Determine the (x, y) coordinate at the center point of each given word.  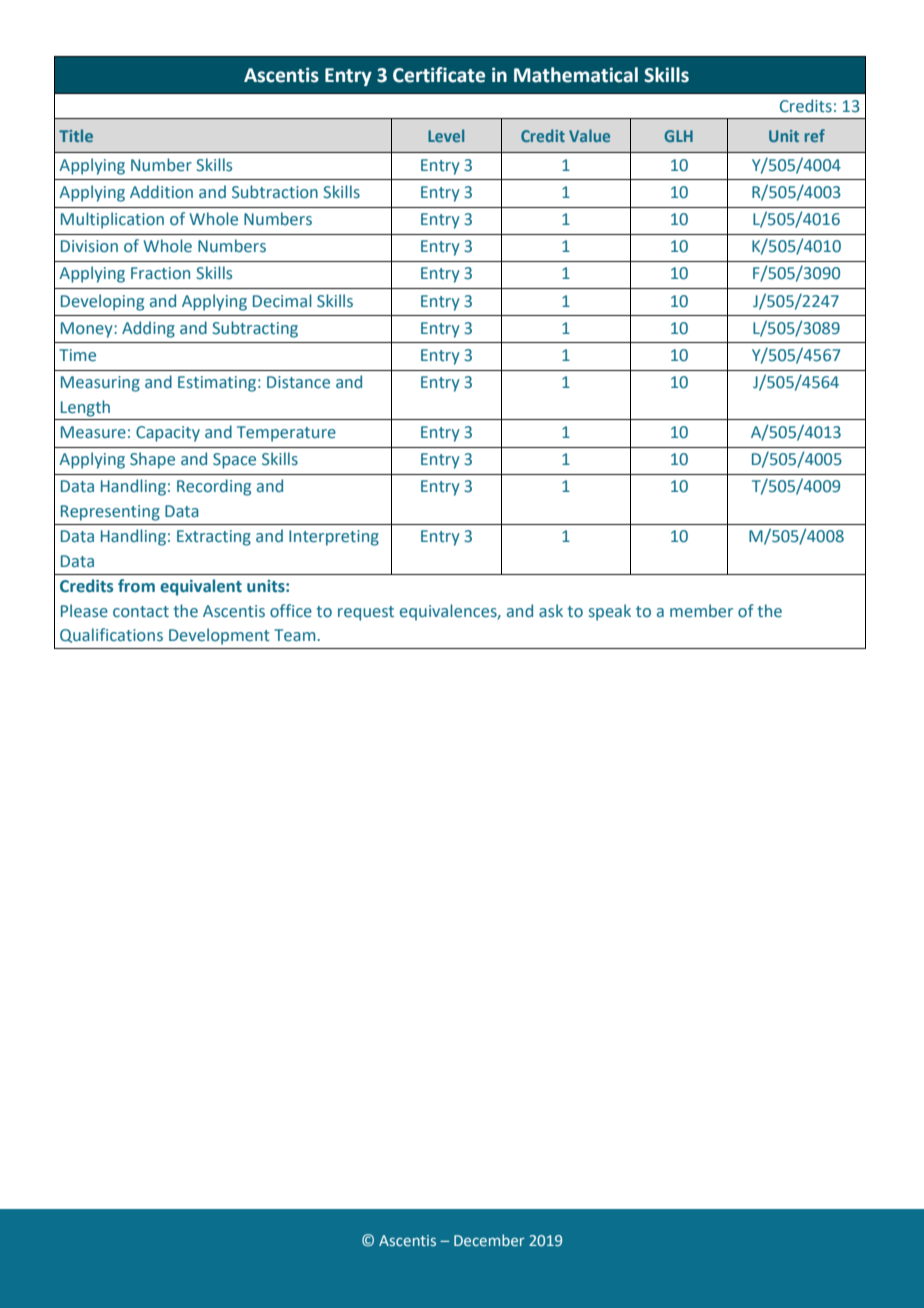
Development (219, 636)
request (366, 613)
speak (610, 612)
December (489, 1240)
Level (446, 135)
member (701, 611)
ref (815, 135)
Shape (152, 460)
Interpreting (334, 538)
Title (76, 135)
